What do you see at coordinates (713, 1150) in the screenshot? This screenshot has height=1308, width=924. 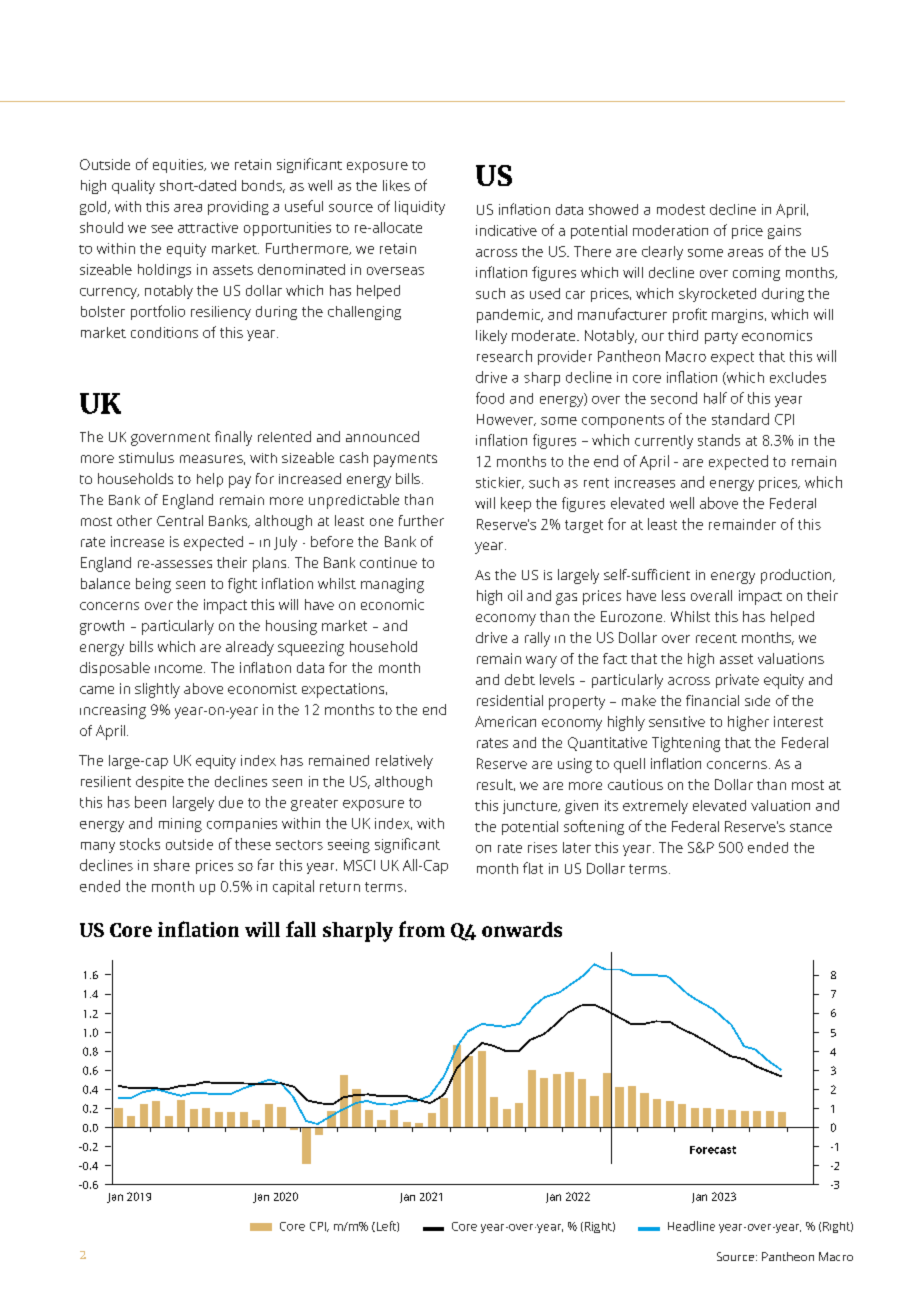 I see `Forecast` at bounding box center [713, 1150].
